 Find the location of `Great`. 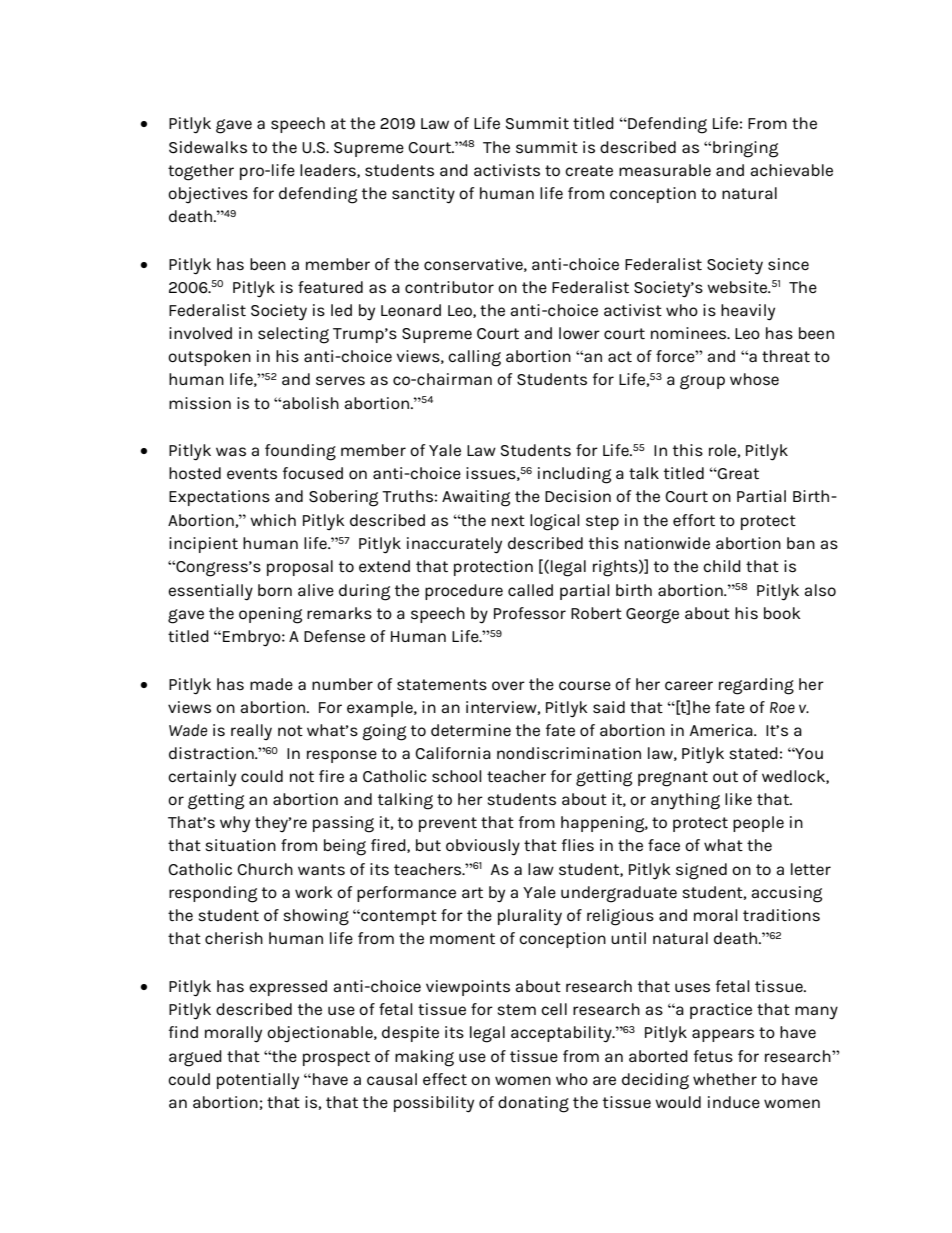

Great is located at coordinates (737, 473).
